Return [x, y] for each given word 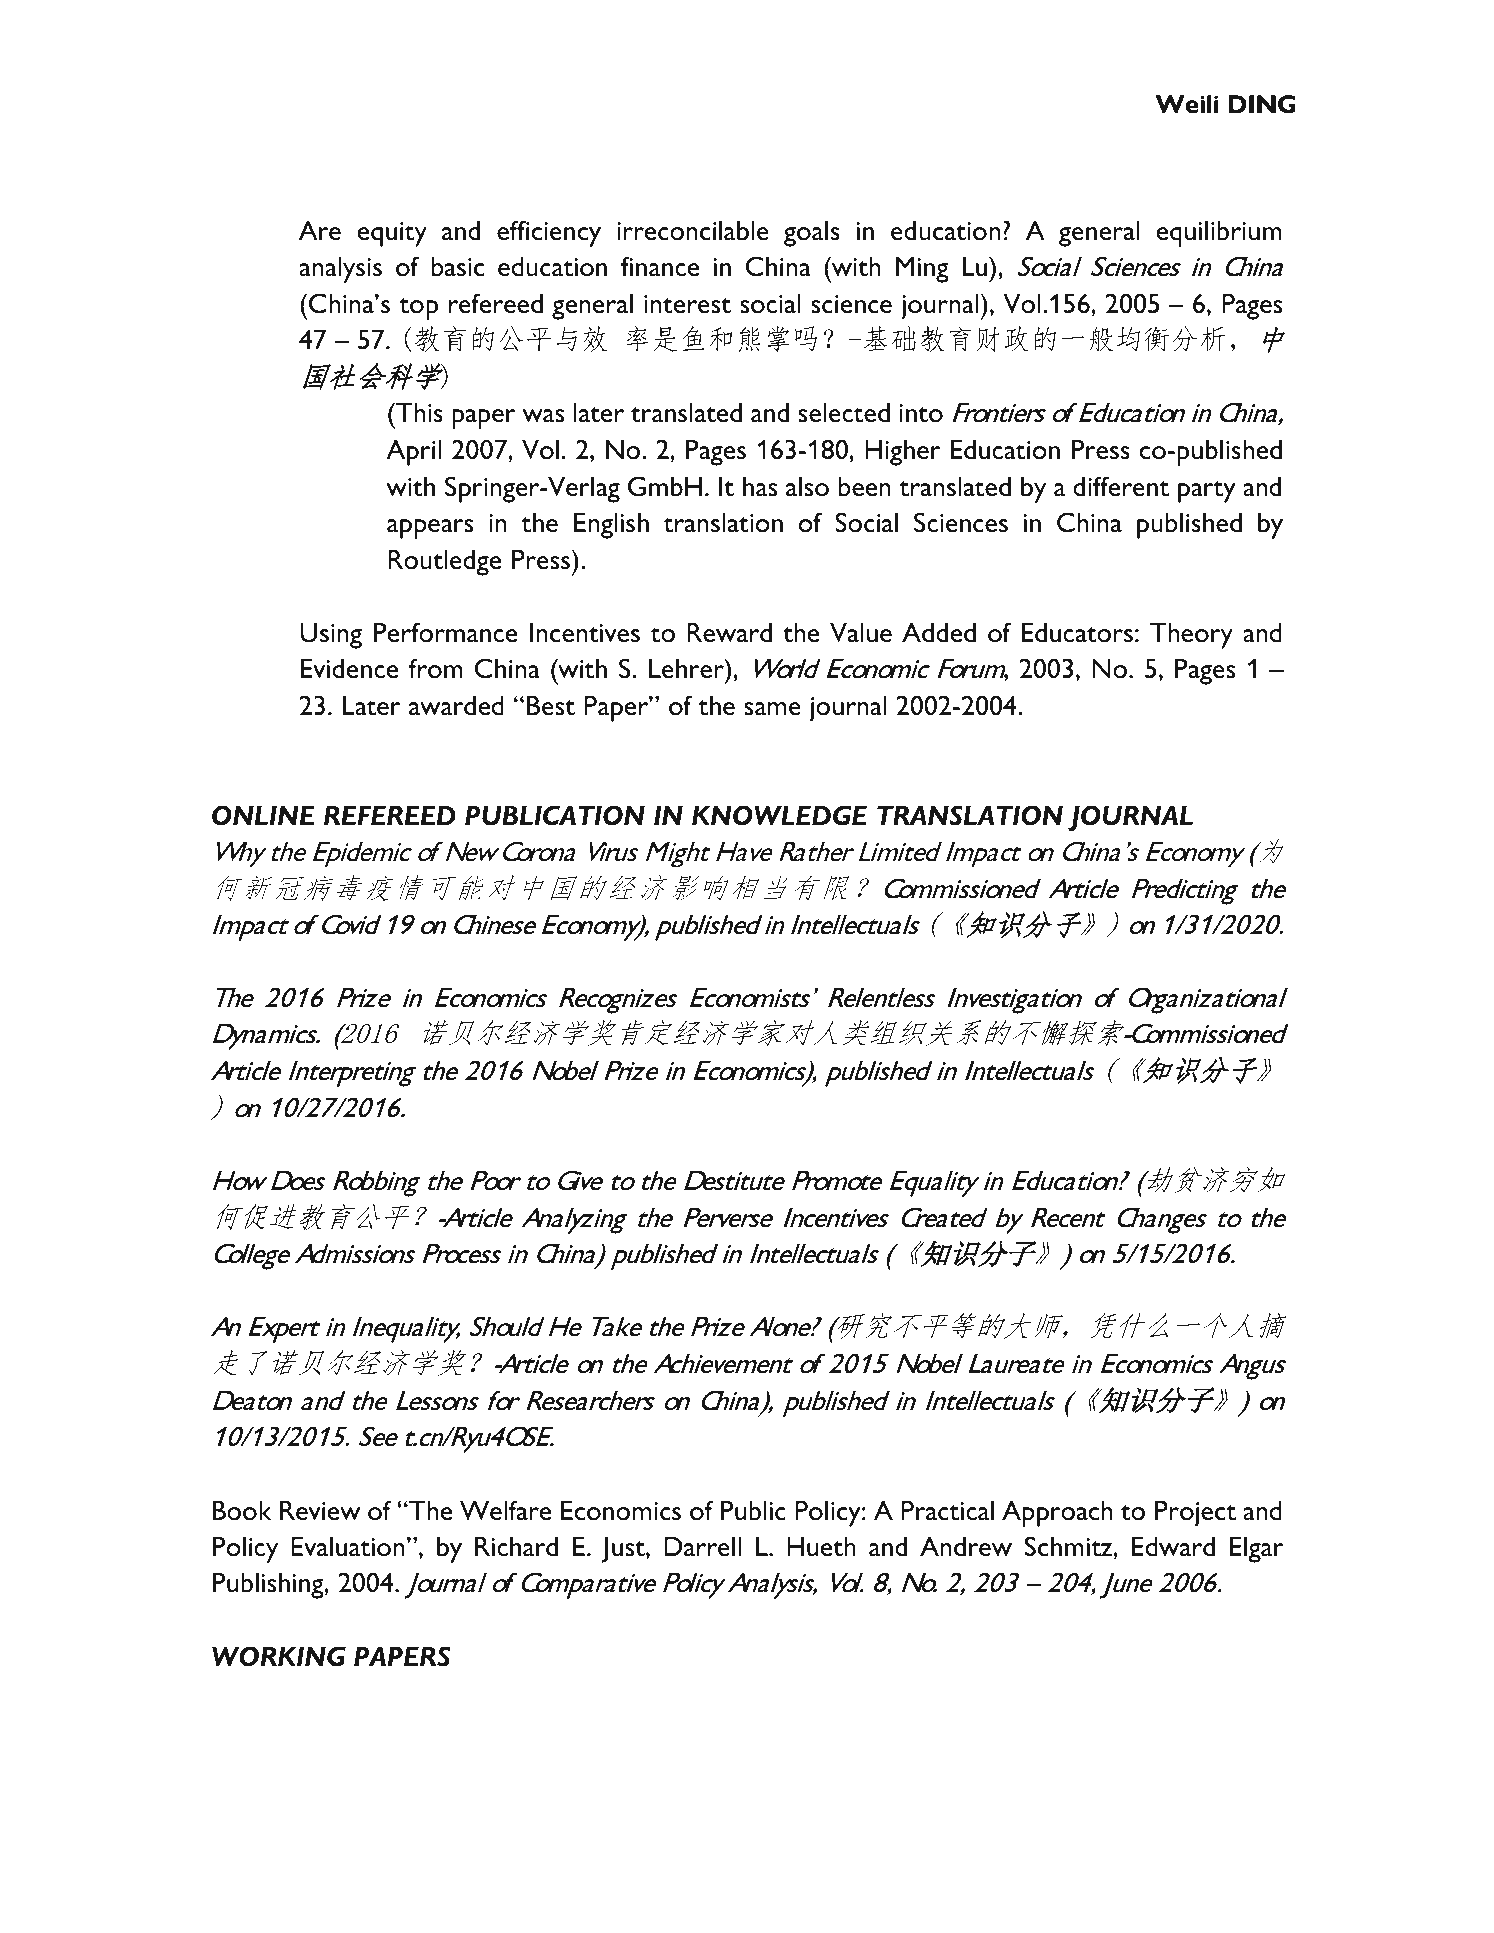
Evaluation [348, 1547]
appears [430, 529]
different [1121, 486]
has [760, 487]
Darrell [702, 1547]
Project [1195, 1514]
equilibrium [1219, 234]
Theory [1191, 636]
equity [392, 234]
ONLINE [263, 815]
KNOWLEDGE [779, 815]
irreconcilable [693, 231]
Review [320, 1511]
